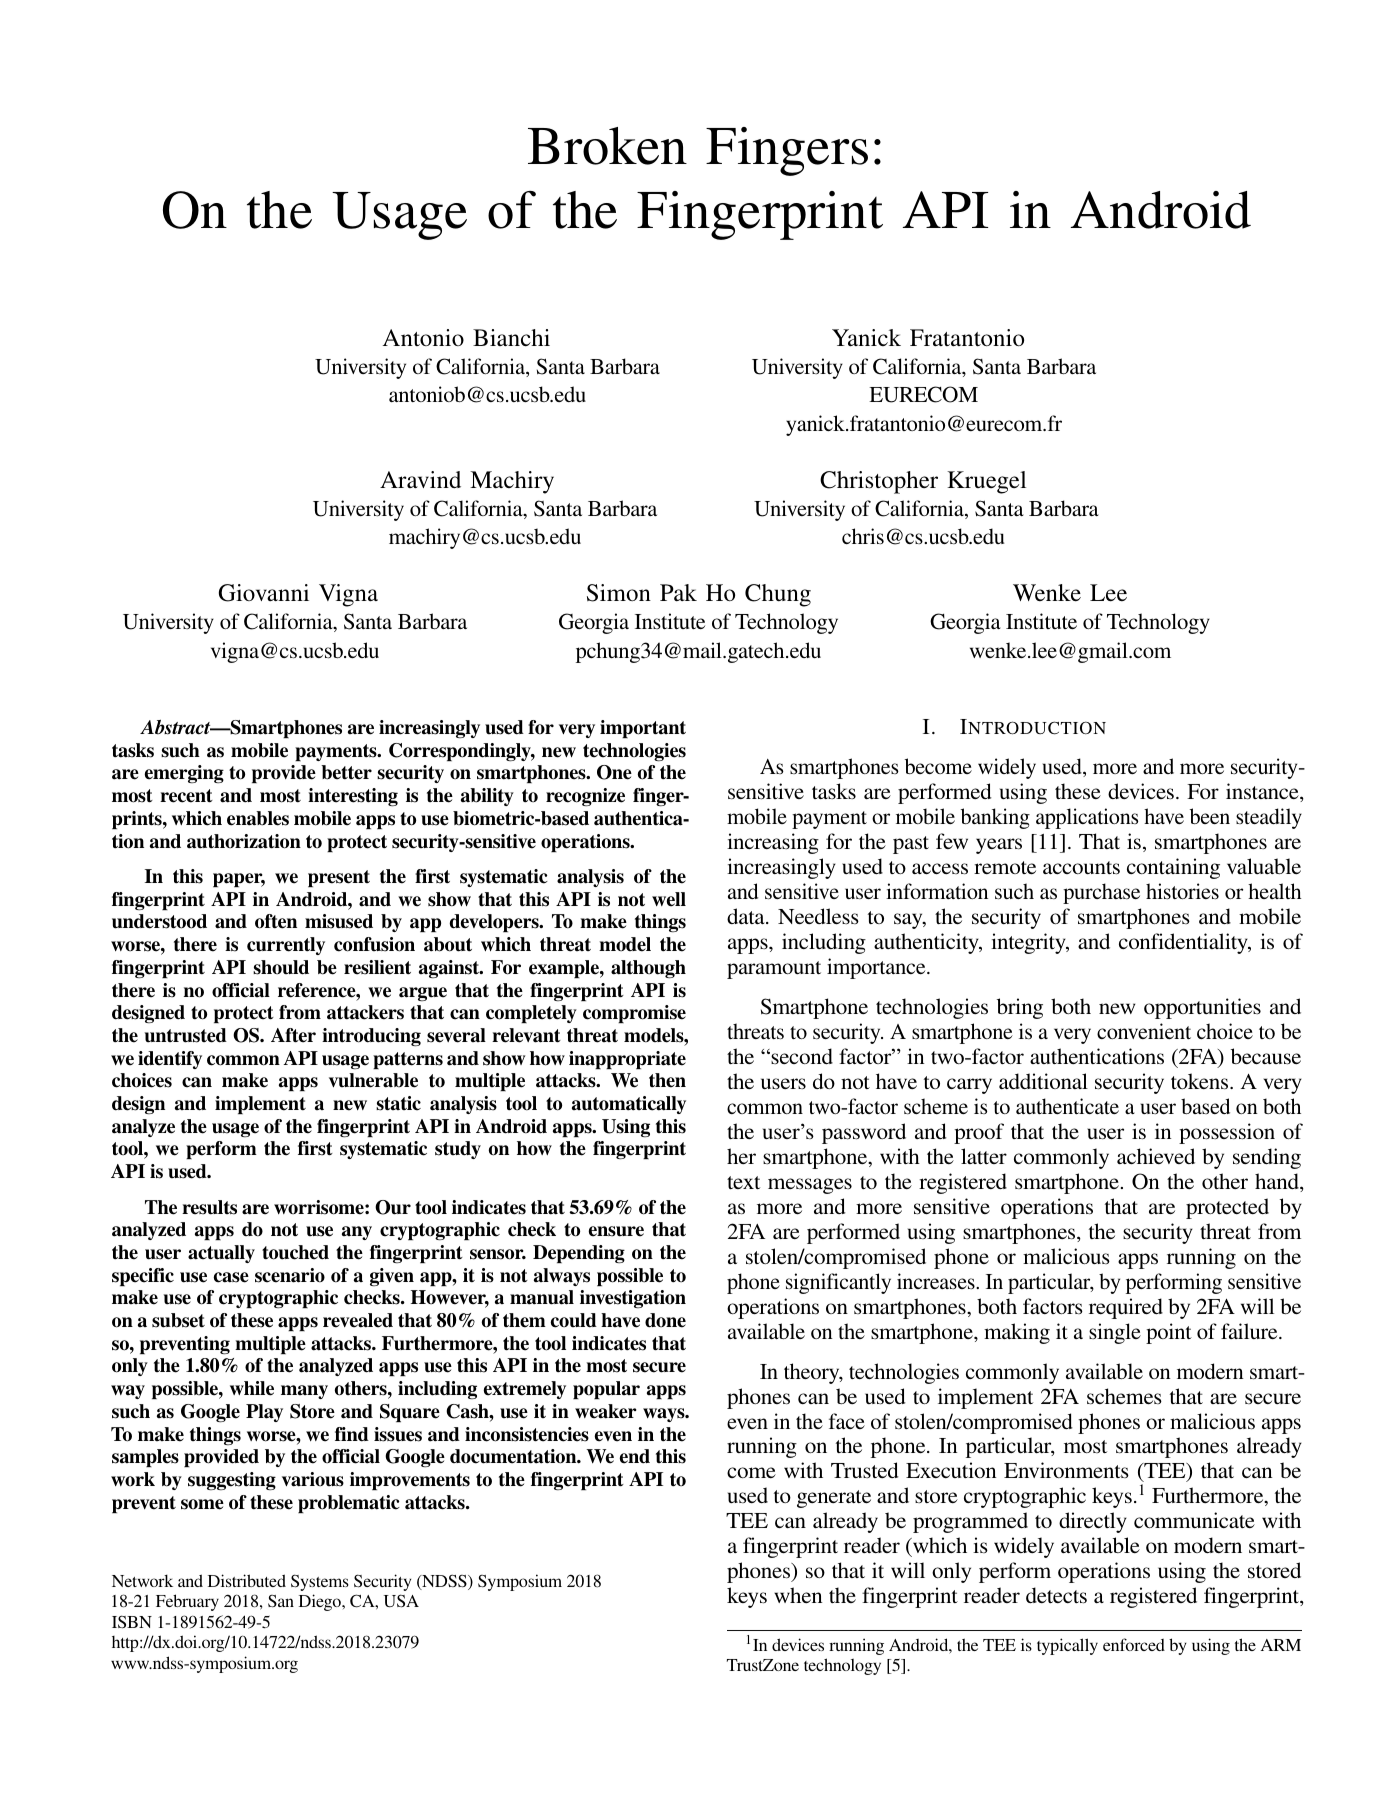 The image size is (1395, 1805). What do you see at coordinates (798, 1595) in the image?
I see `when` at bounding box center [798, 1595].
